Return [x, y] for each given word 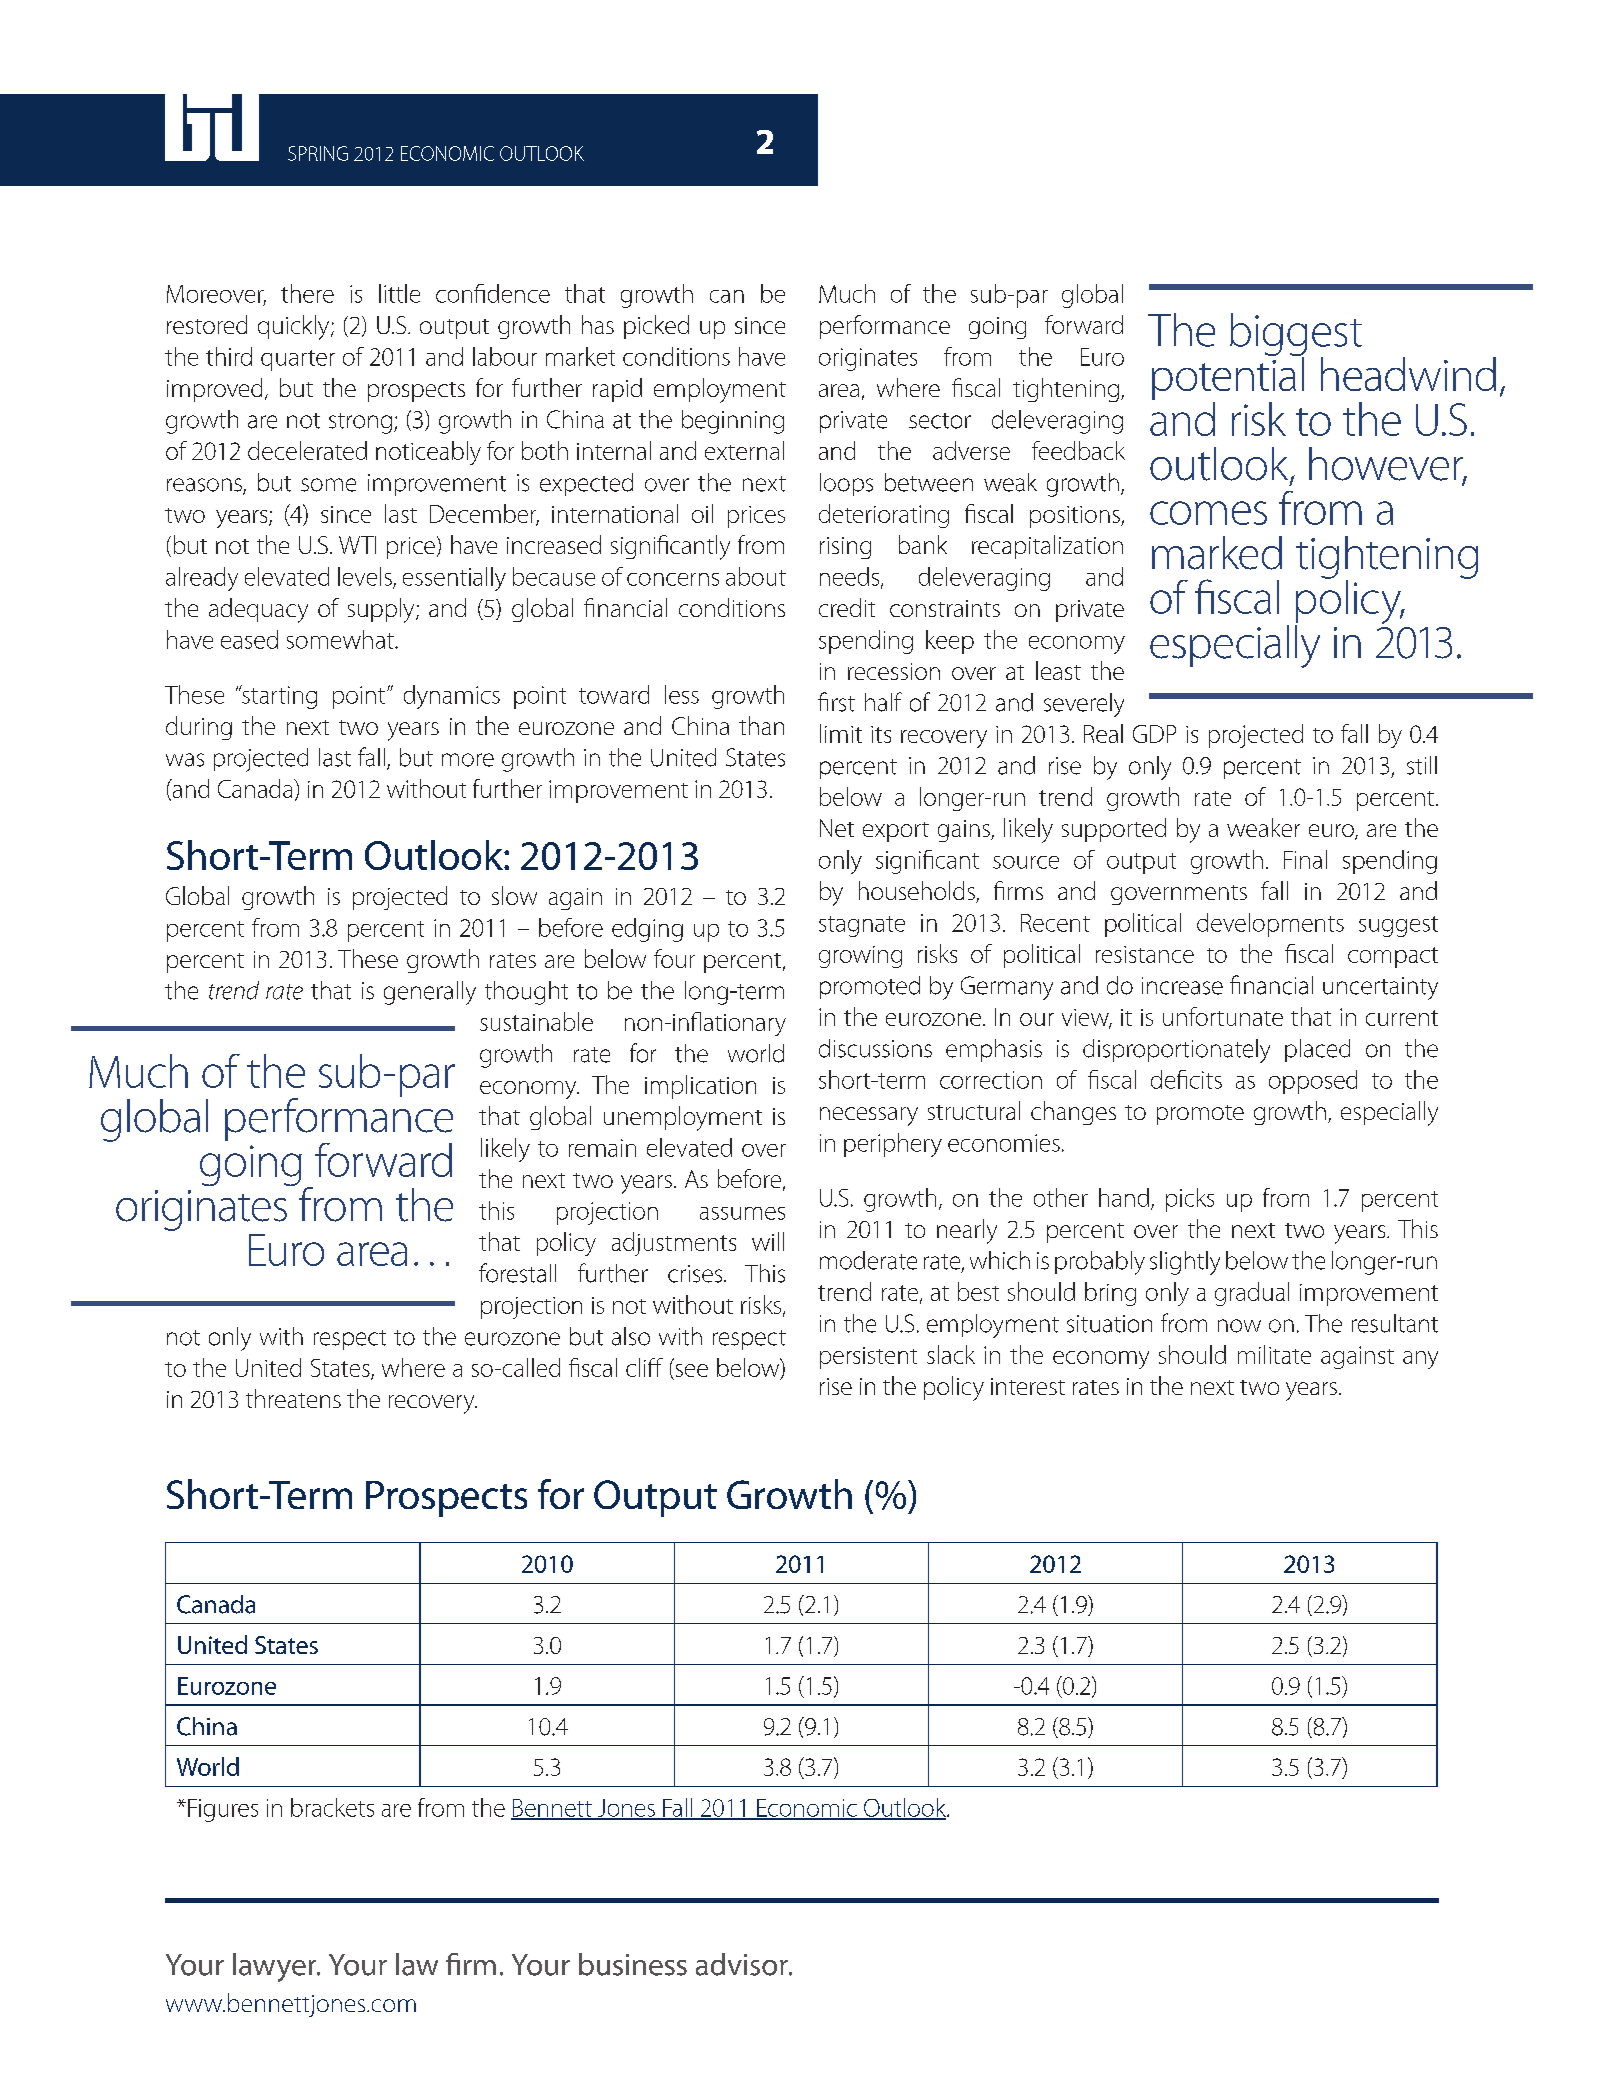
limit [841, 733]
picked [656, 327]
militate [1274, 1354]
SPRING [318, 153]
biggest [1296, 336]
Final [1305, 859]
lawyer [276, 1967]
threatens [293, 1398]
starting [278, 697]
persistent [868, 1358]
